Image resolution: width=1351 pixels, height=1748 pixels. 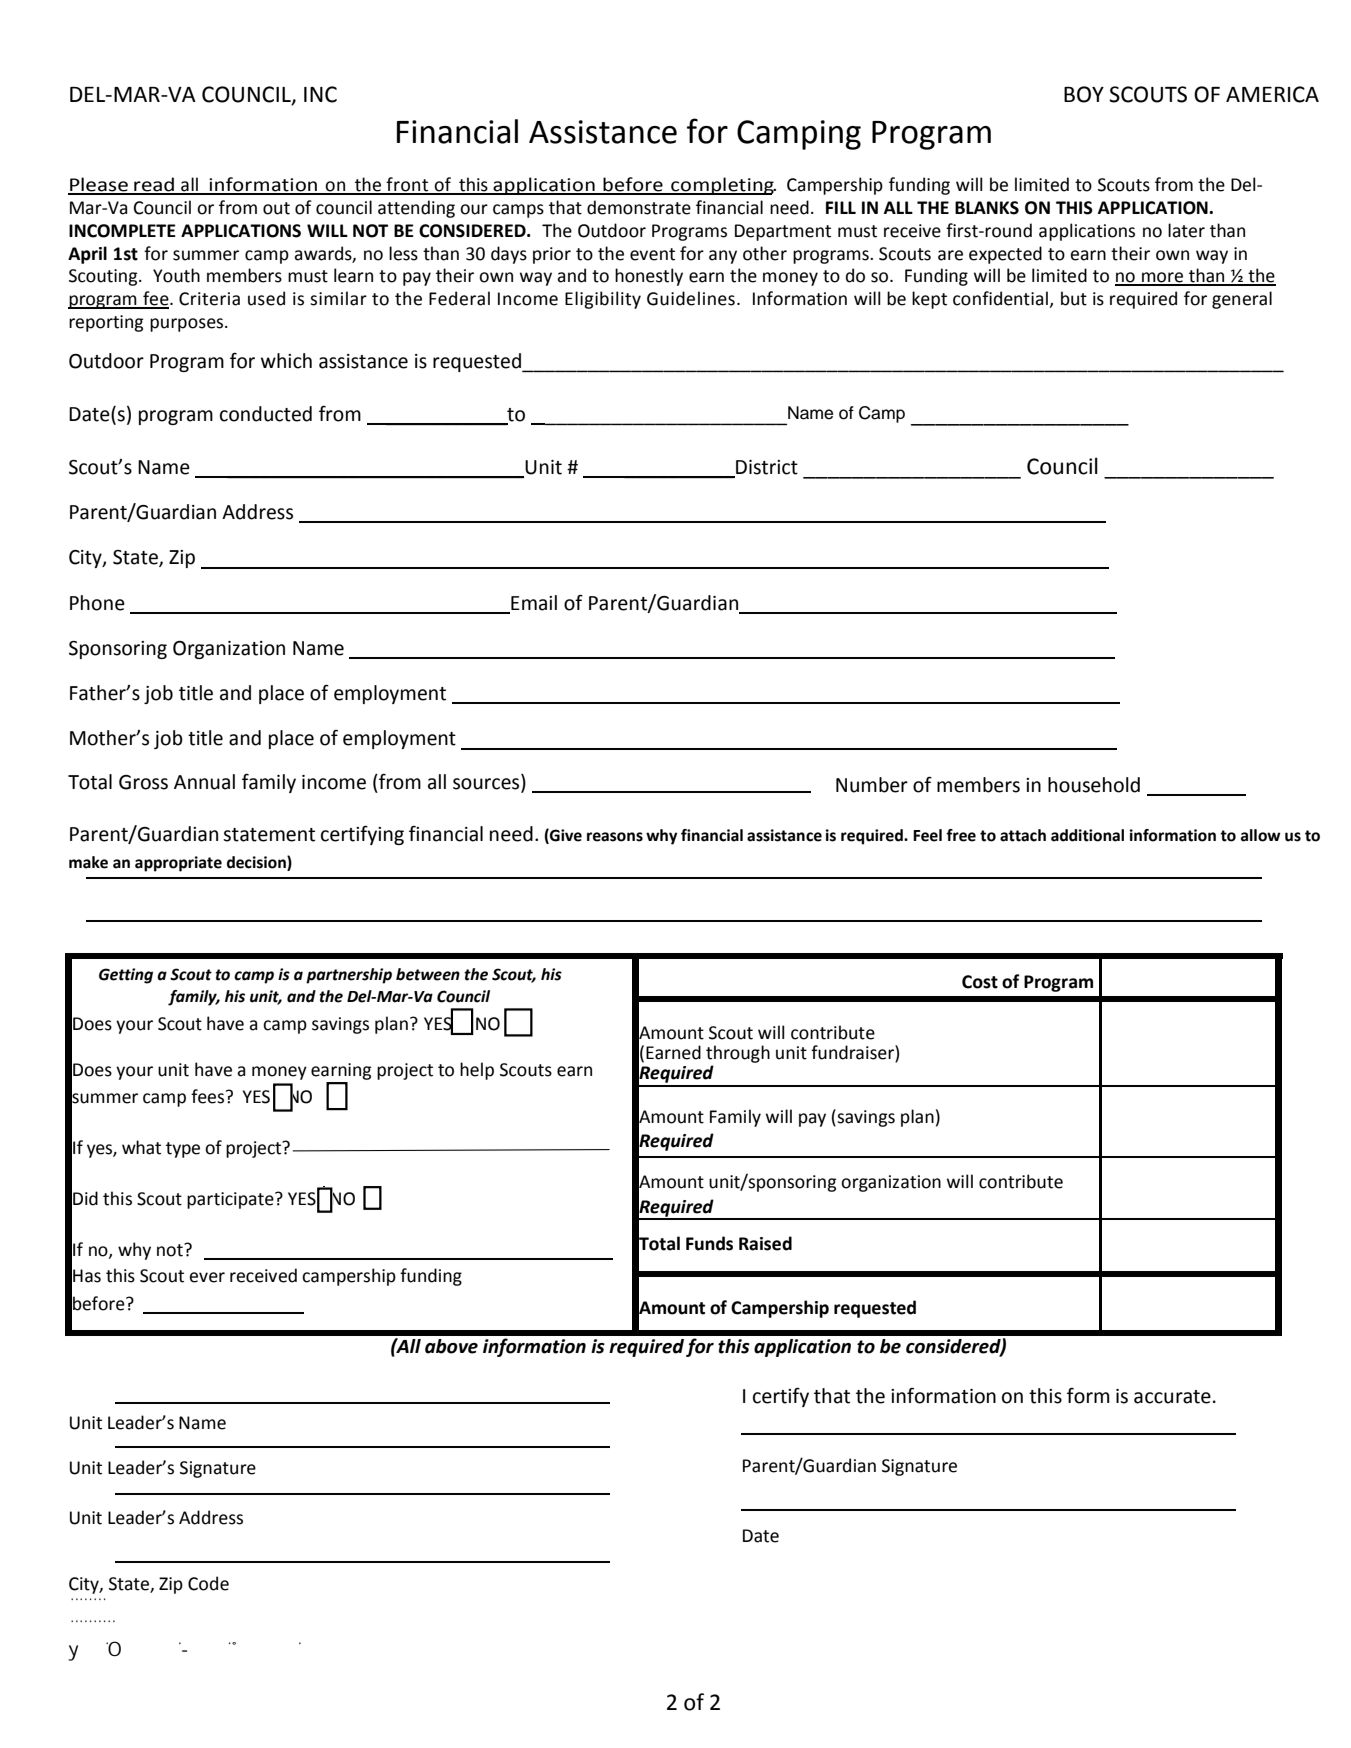 What do you see at coordinates (207, 1277) in the screenshot?
I see `ever` at bounding box center [207, 1277].
